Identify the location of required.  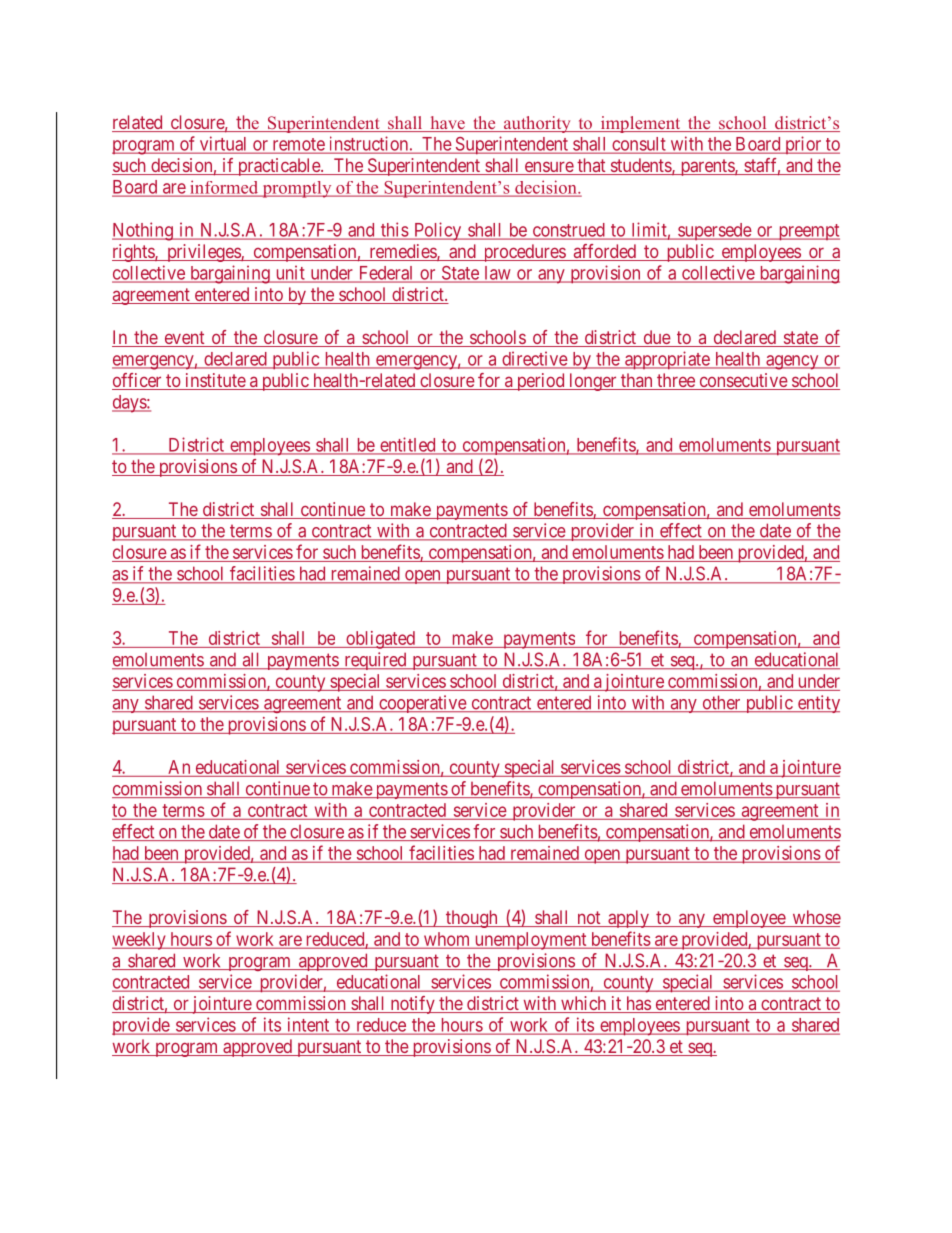
(375, 661).
